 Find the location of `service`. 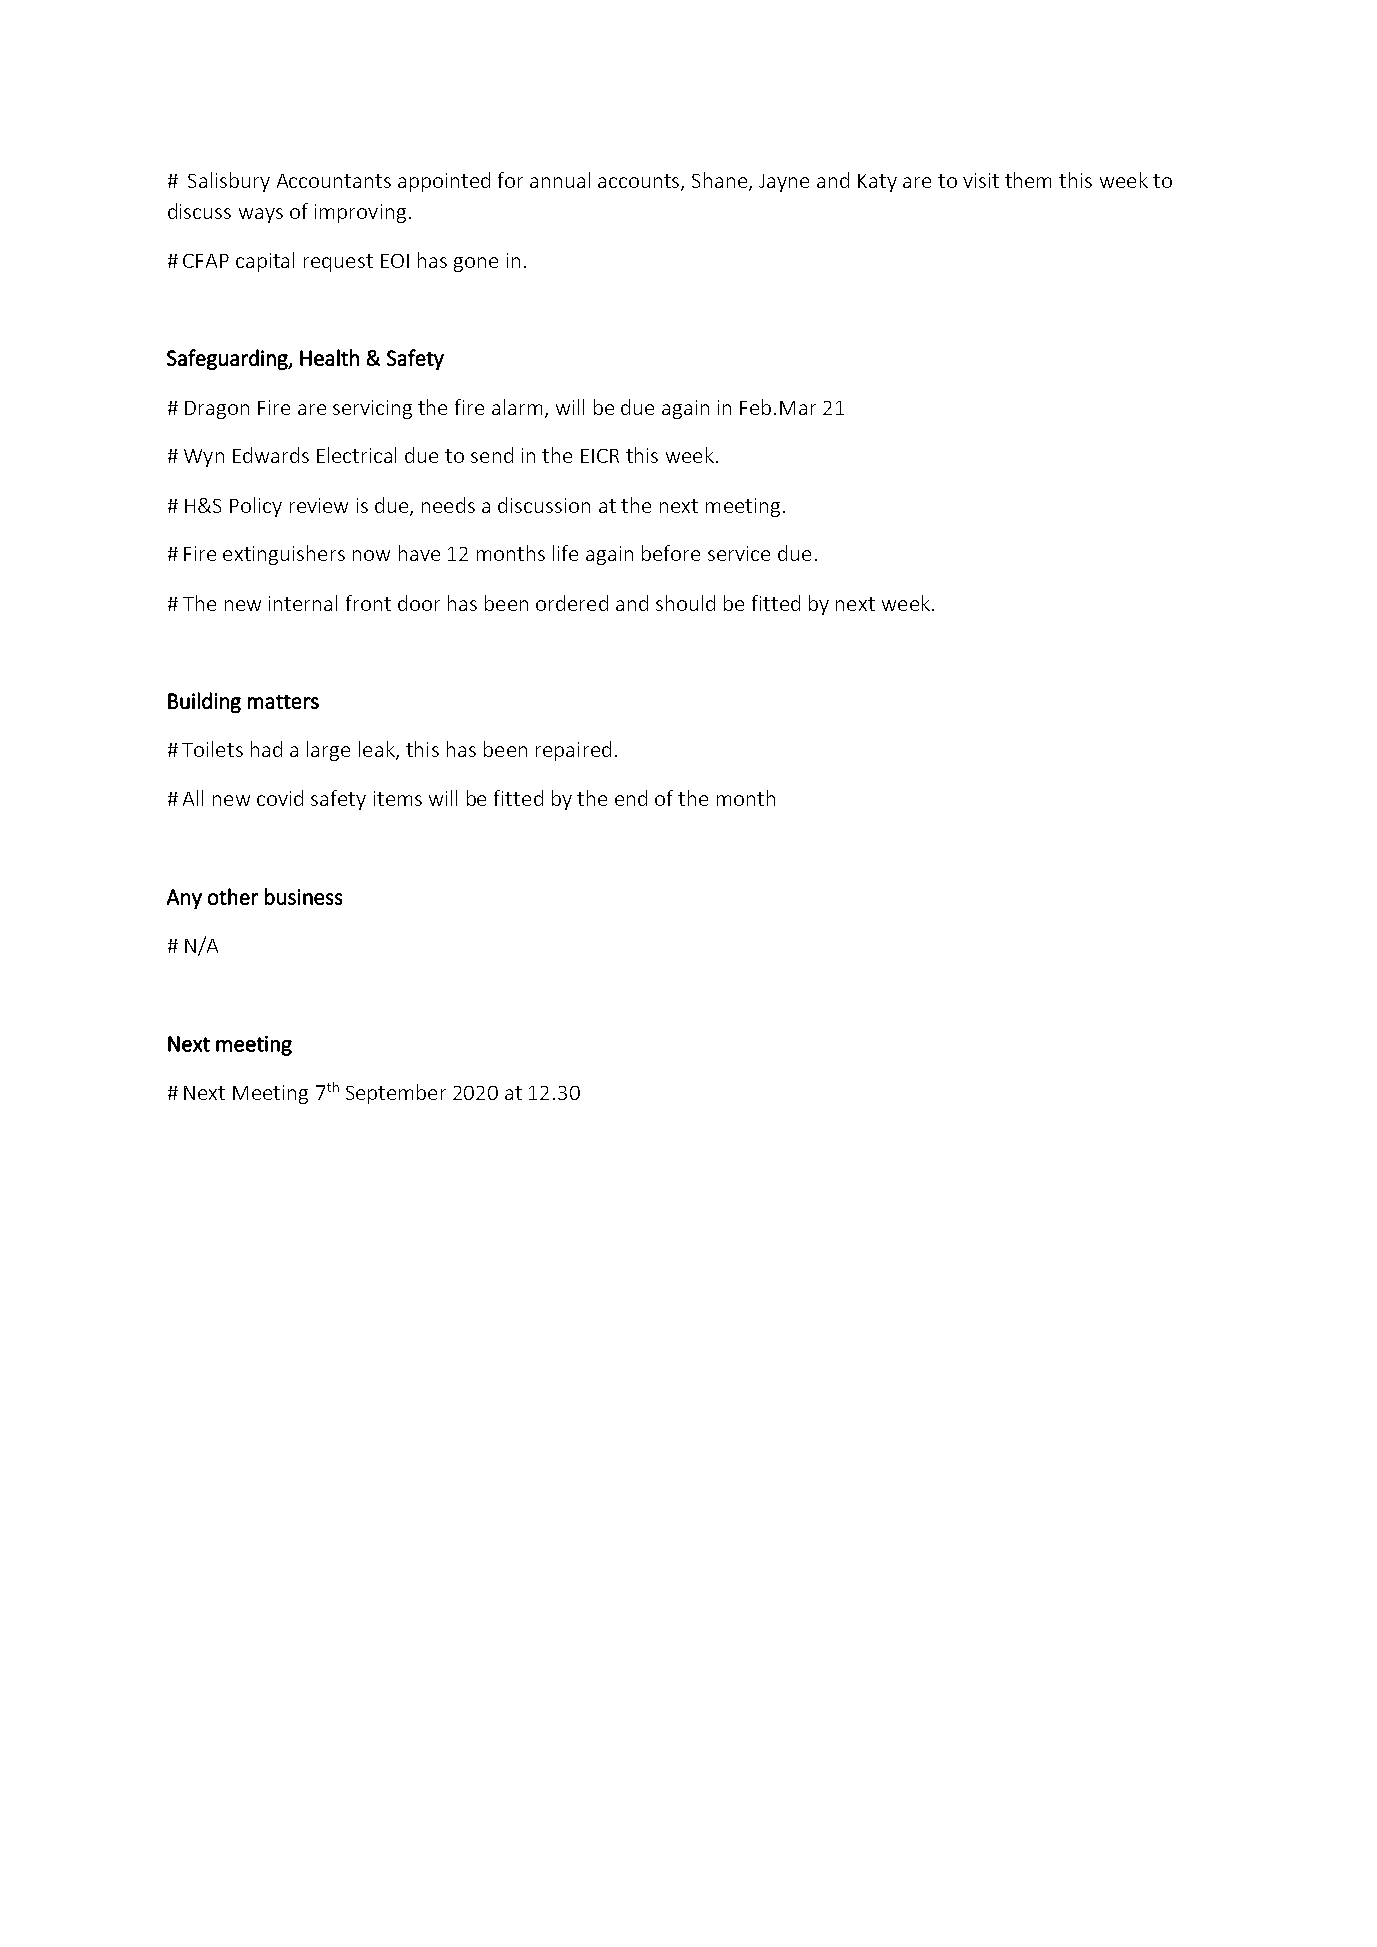

service is located at coordinates (739, 553).
